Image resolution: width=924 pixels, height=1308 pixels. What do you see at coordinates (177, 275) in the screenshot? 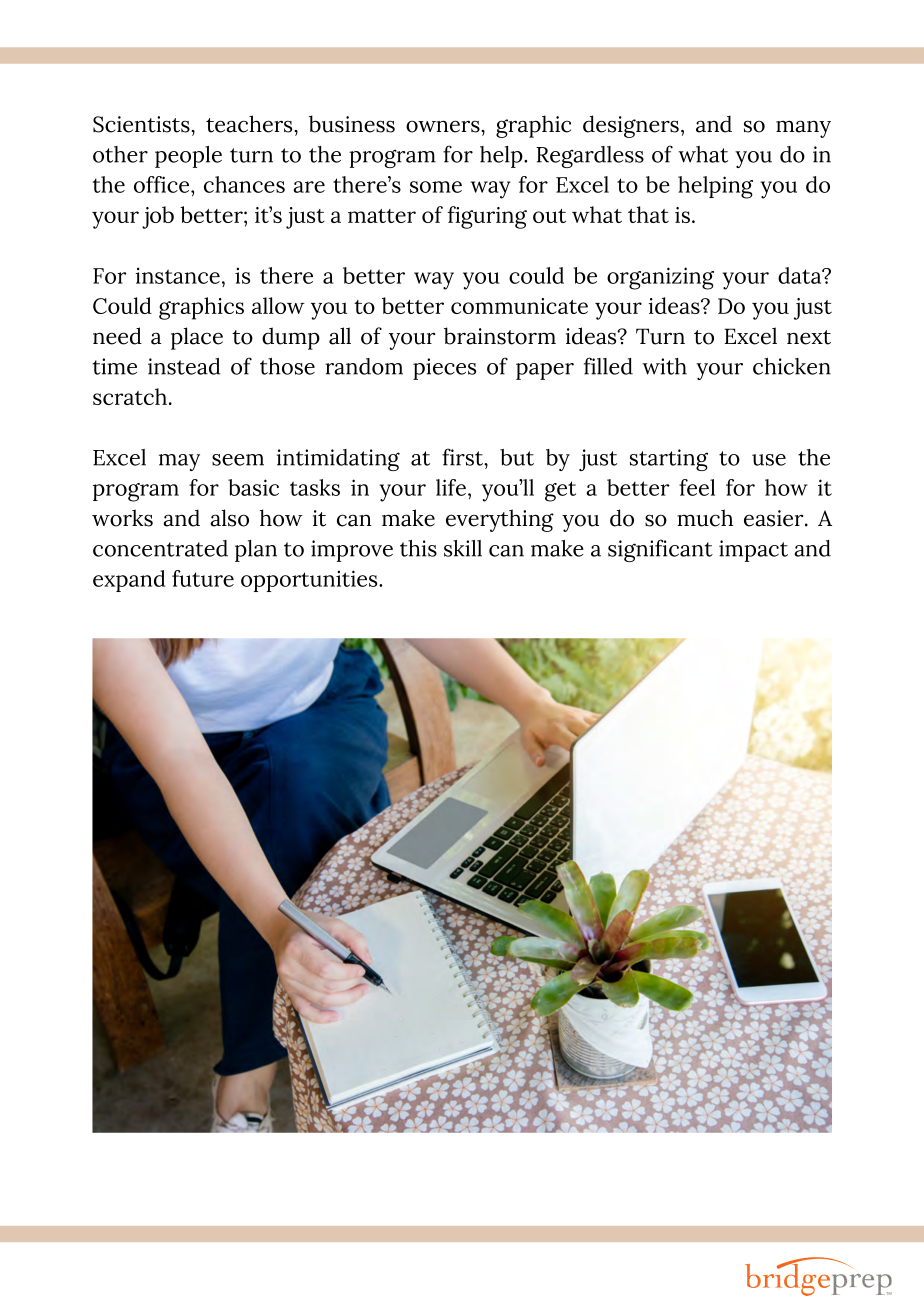
I see `instance` at bounding box center [177, 275].
